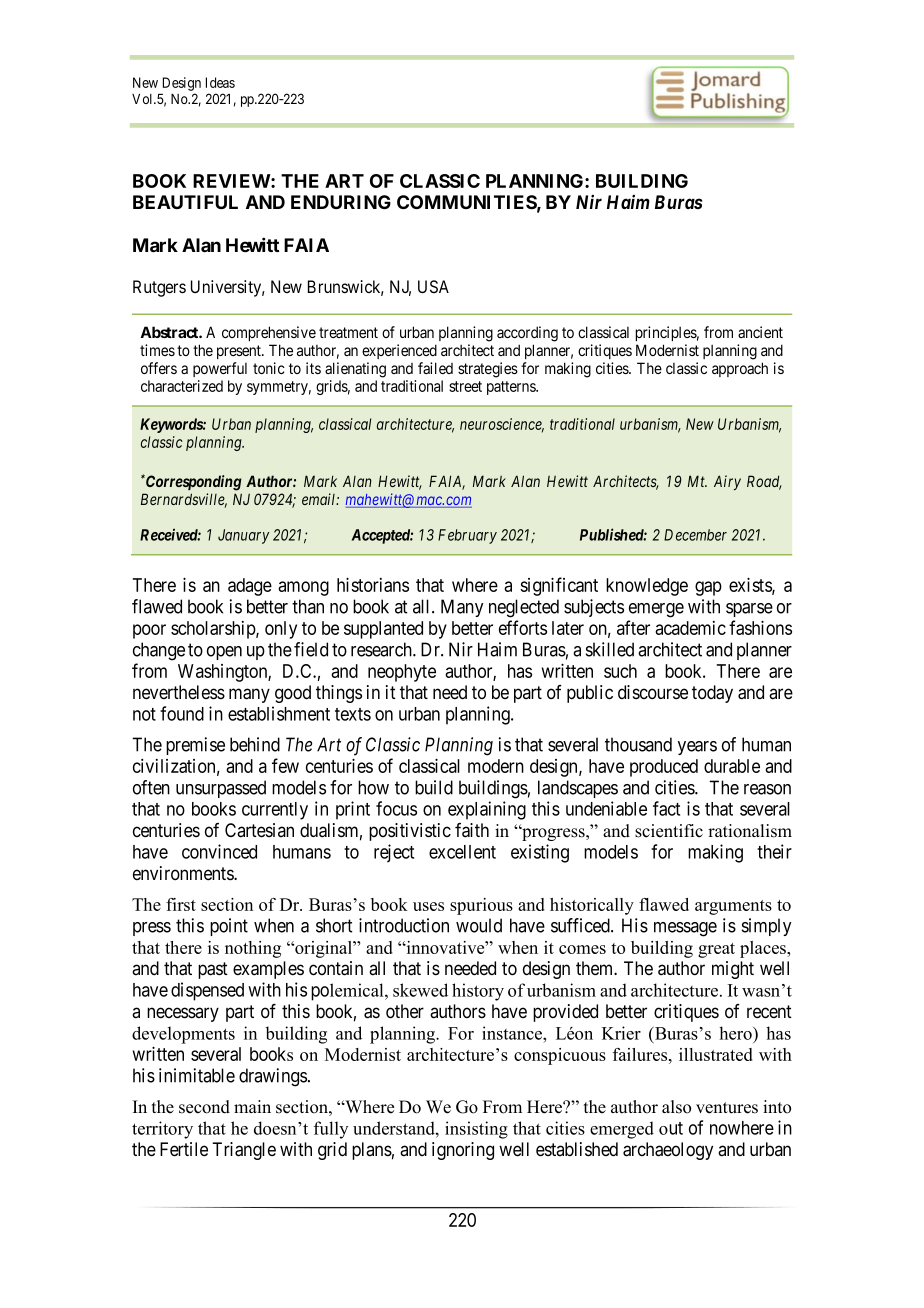 This document has width=924, height=1308. Describe the element at coordinates (221, 789) in the document. I see `unsurpassed` at that location.
